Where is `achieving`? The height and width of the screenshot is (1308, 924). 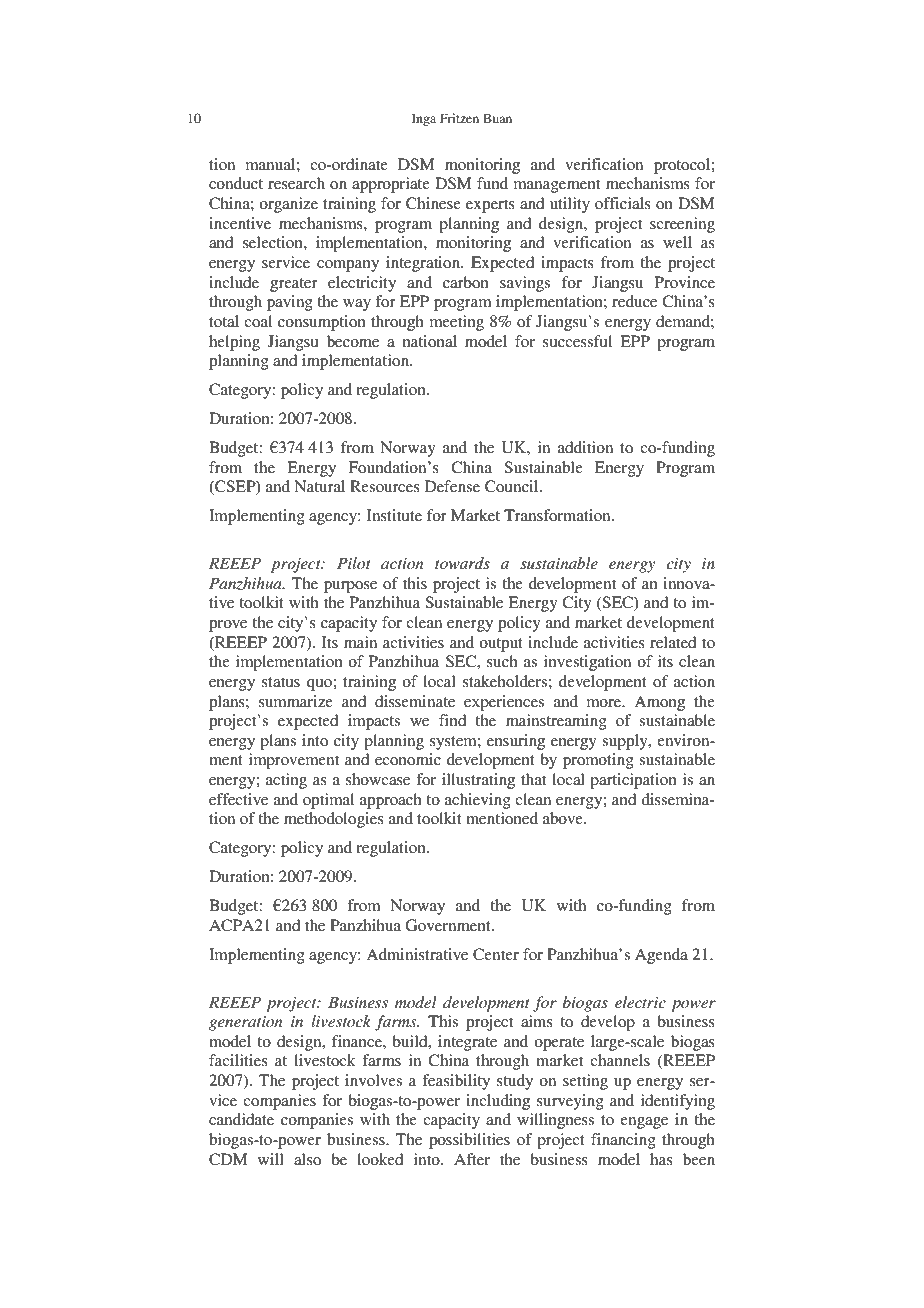
achieving is located at coordinates (478, 801).
